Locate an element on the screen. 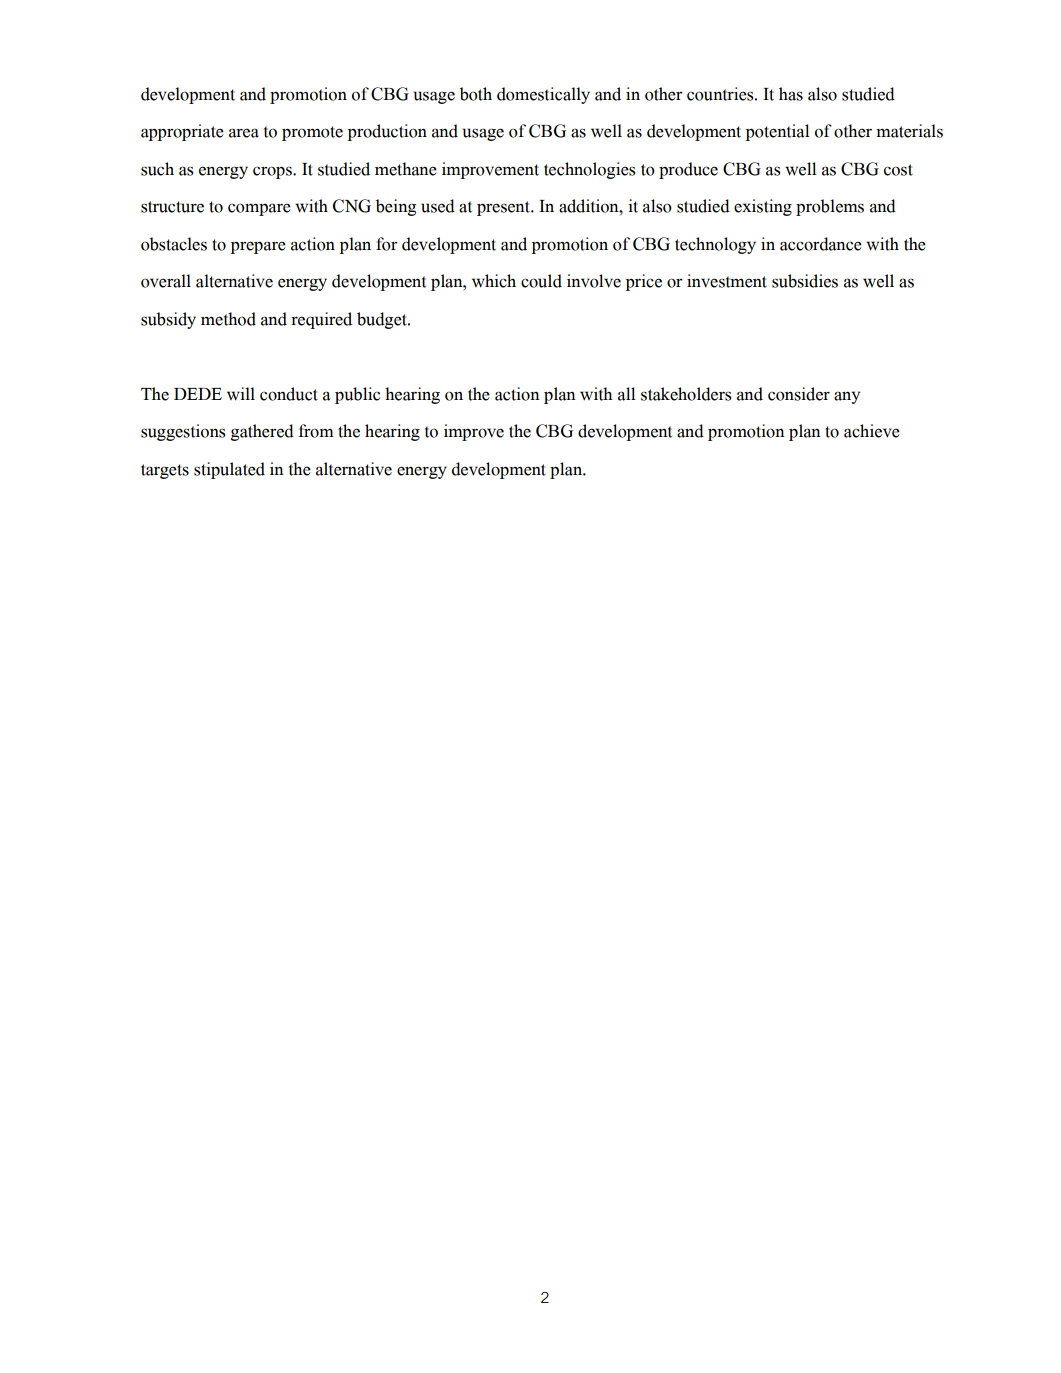  present is located at coordinates (505, 208).
